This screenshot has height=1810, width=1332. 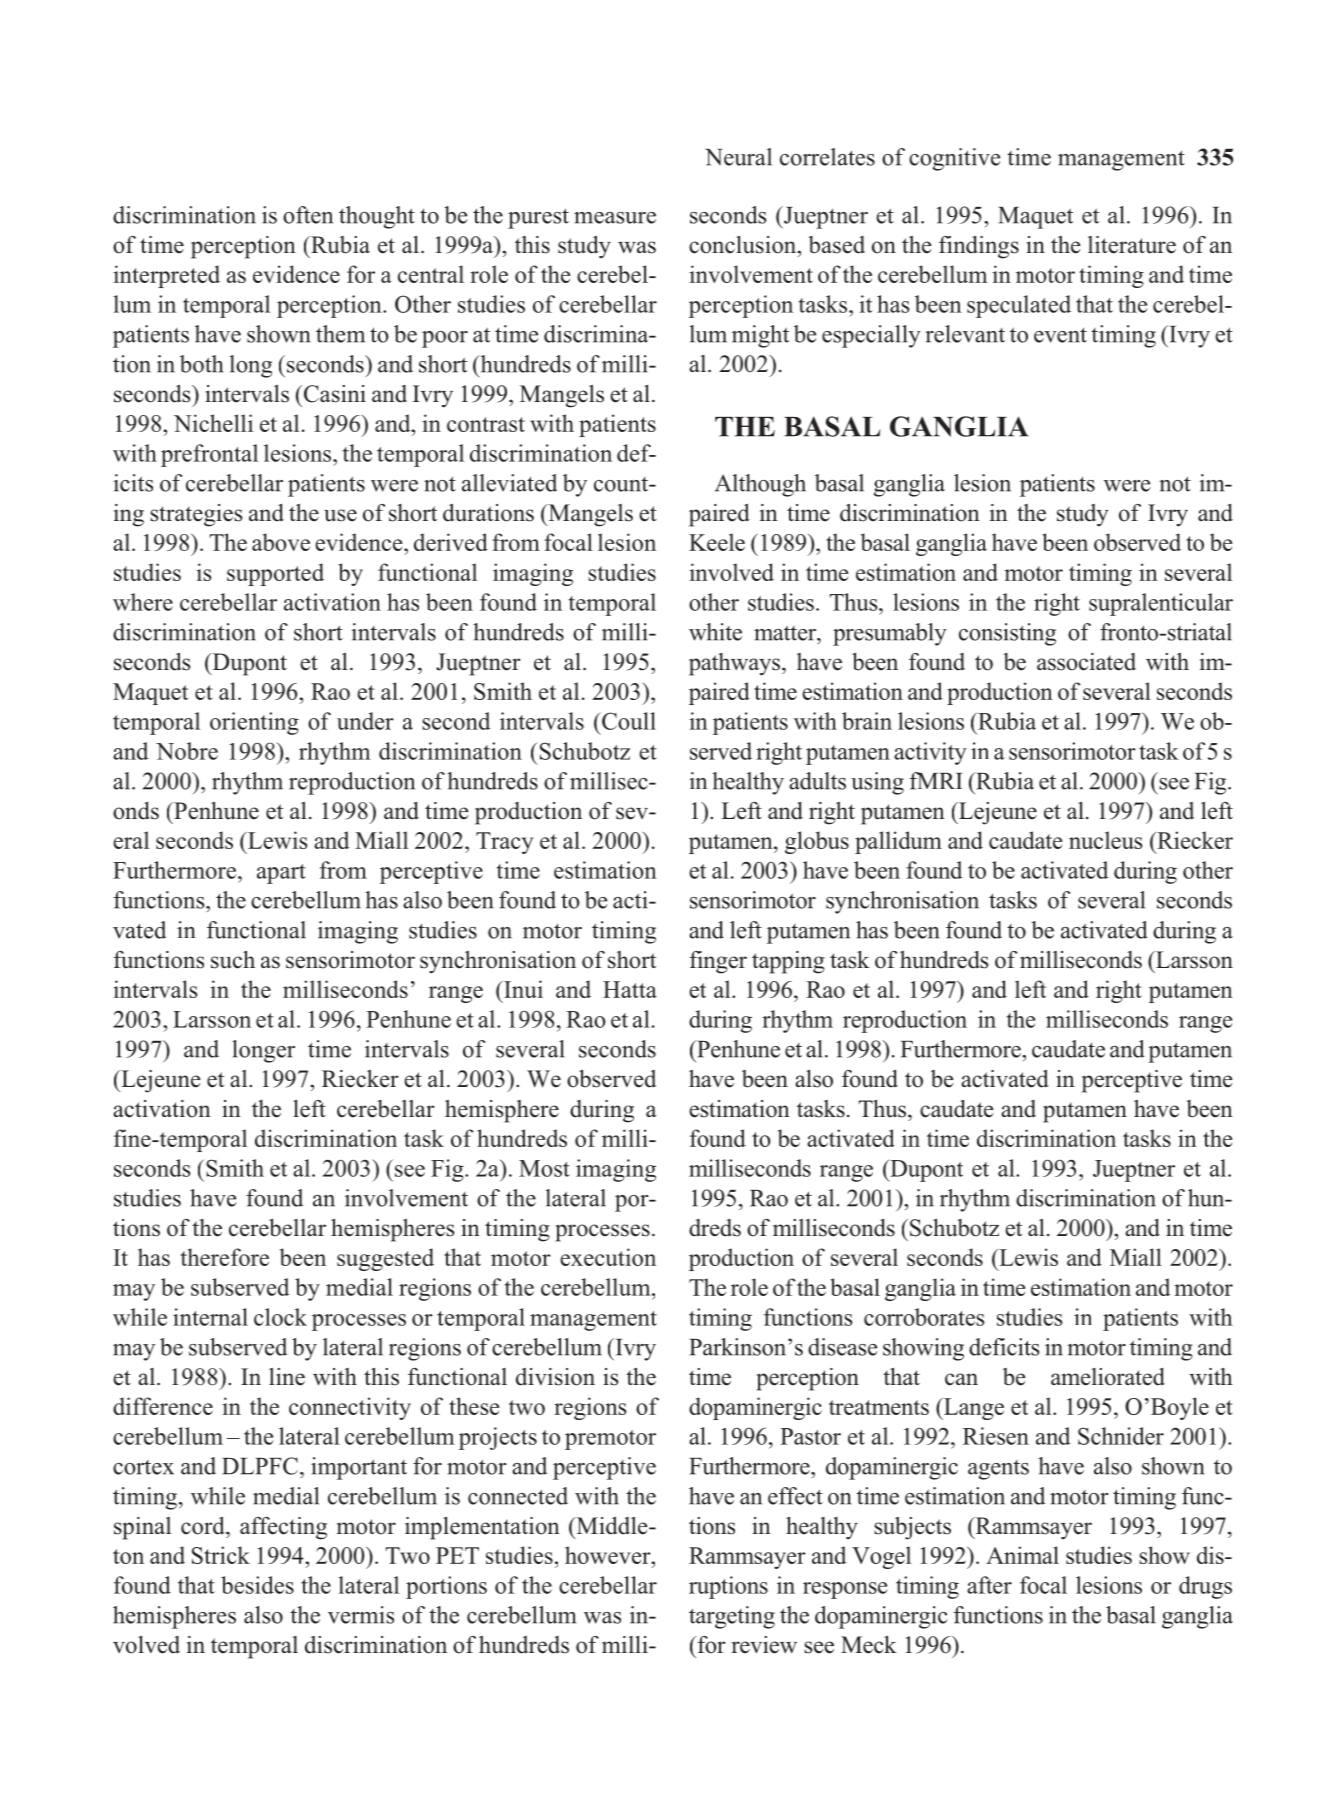 I want to click on measure, so click(x=615, y=218).
